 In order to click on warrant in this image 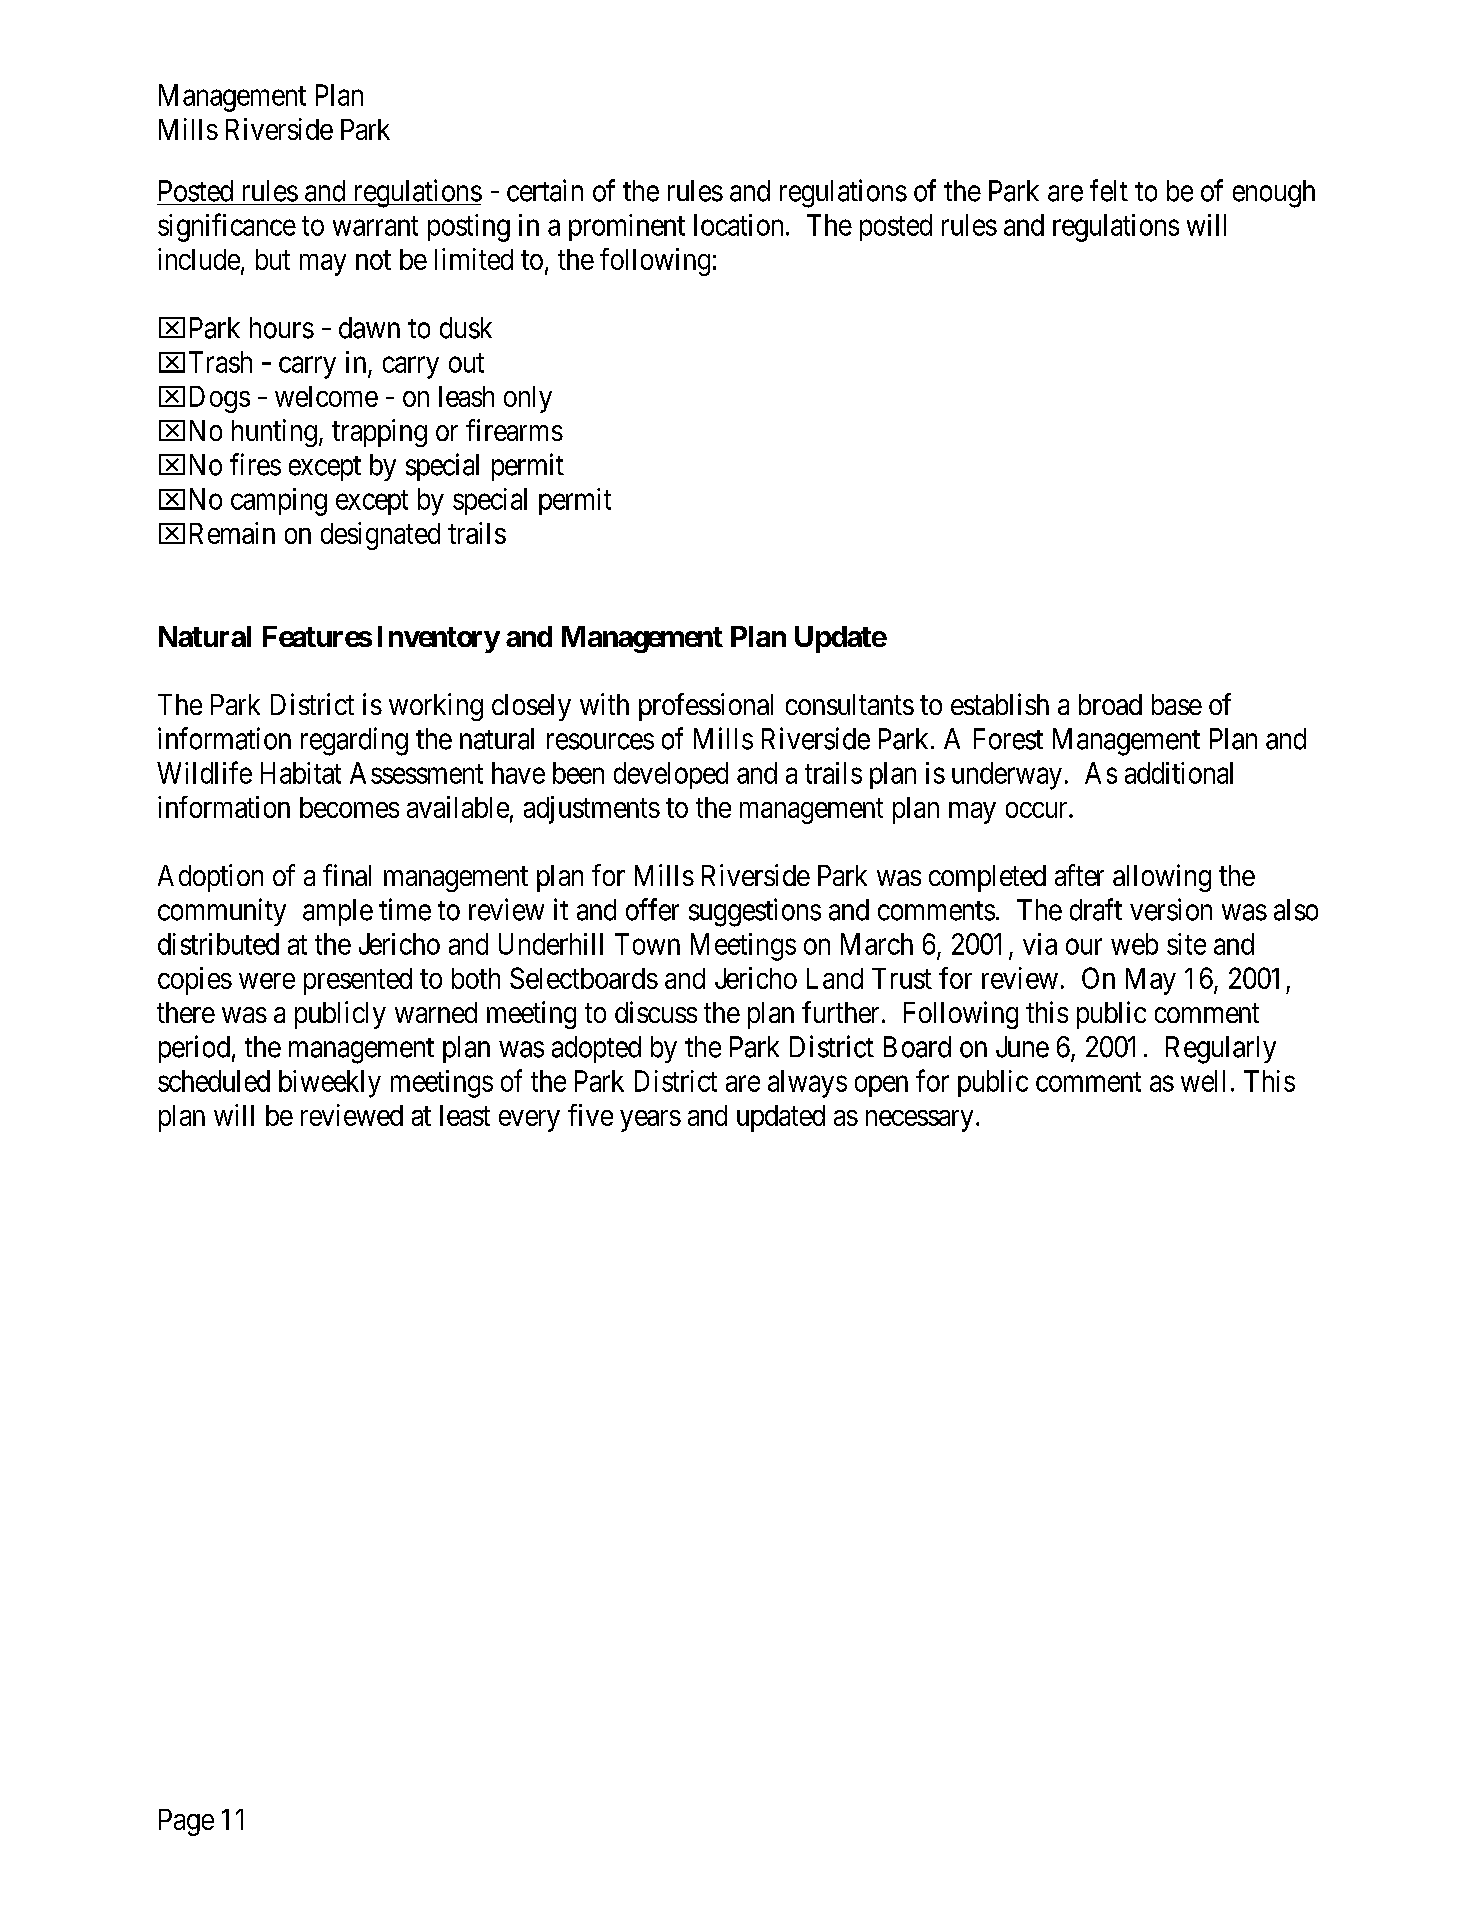, I will do `click(375, 226)`.
